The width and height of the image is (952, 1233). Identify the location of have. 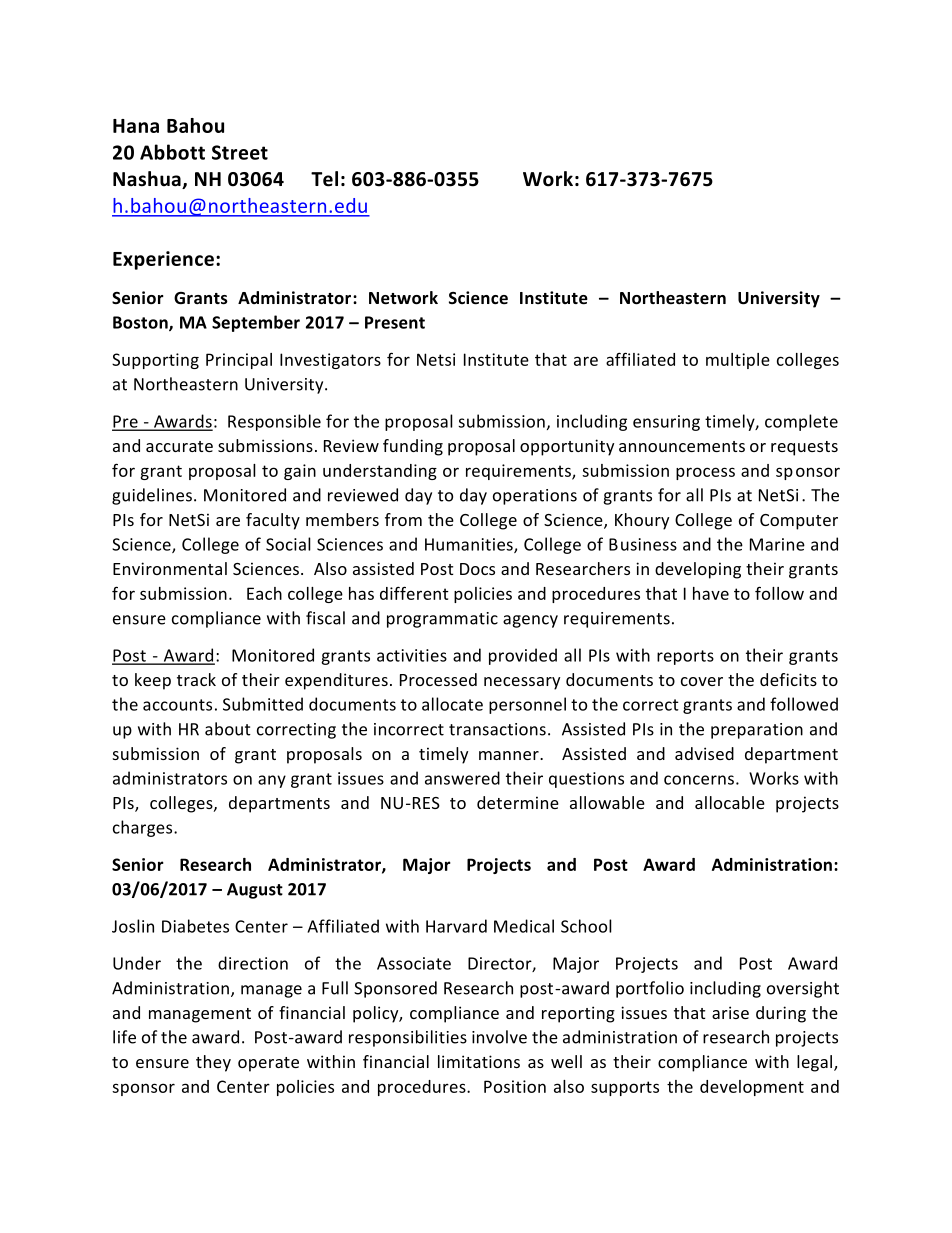
(711, 593).
